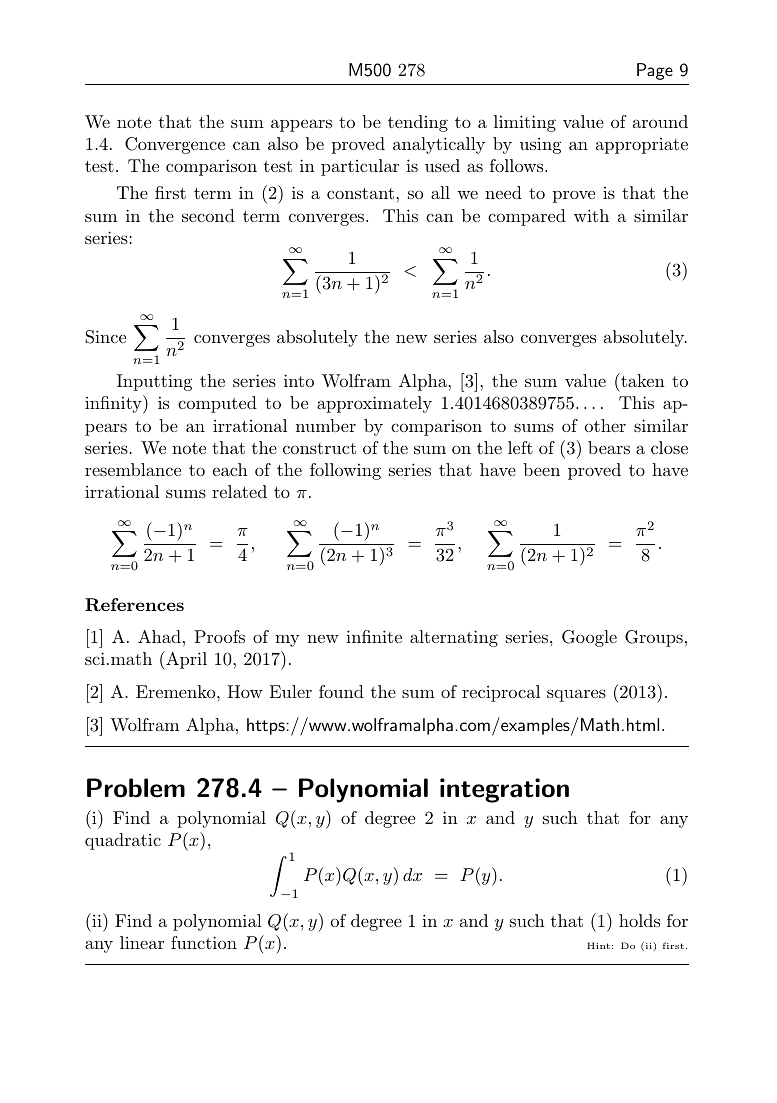 The height and width of the screenshot is (1103, 777). I want to click on April, so click(185, 660).
